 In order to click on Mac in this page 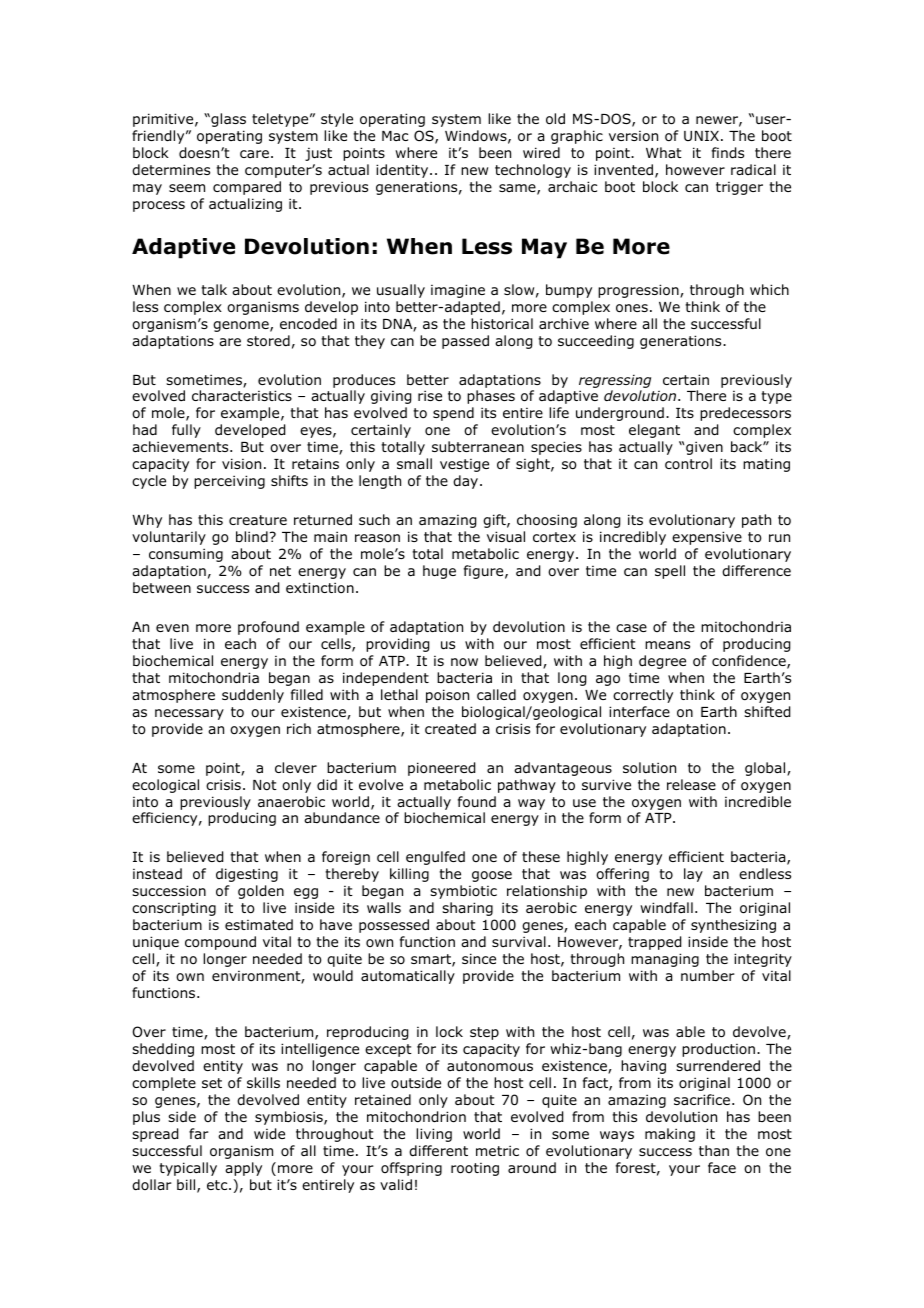, I will do `click(395, 136)`.
